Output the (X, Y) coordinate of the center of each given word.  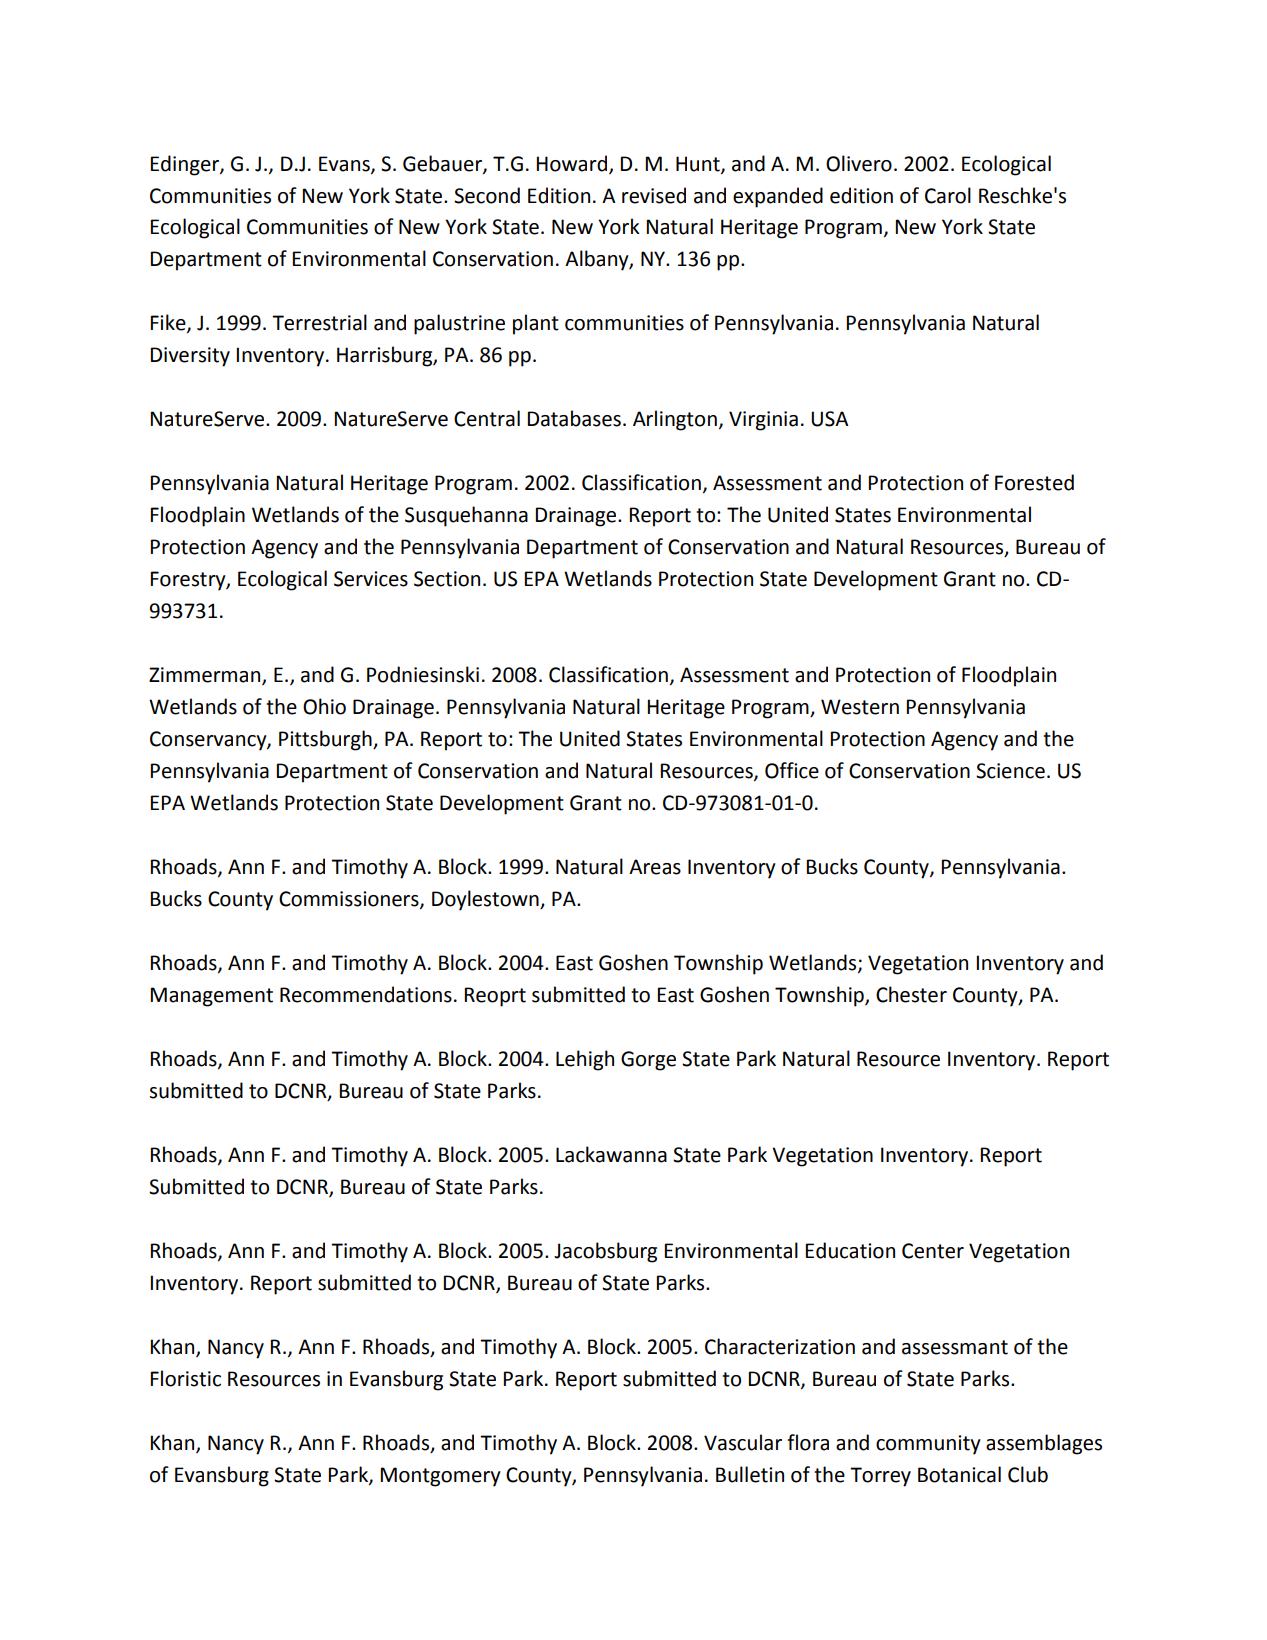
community (928, 1445)
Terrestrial (319, 322)
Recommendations (366, 994)
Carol (948, 195)
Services (371, 579)
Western (860, 707)
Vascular (743, 1442)
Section (447, 579)
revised (654, 195)
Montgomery (440, 1477)
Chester (911, 994)
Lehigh (585, 1060)
